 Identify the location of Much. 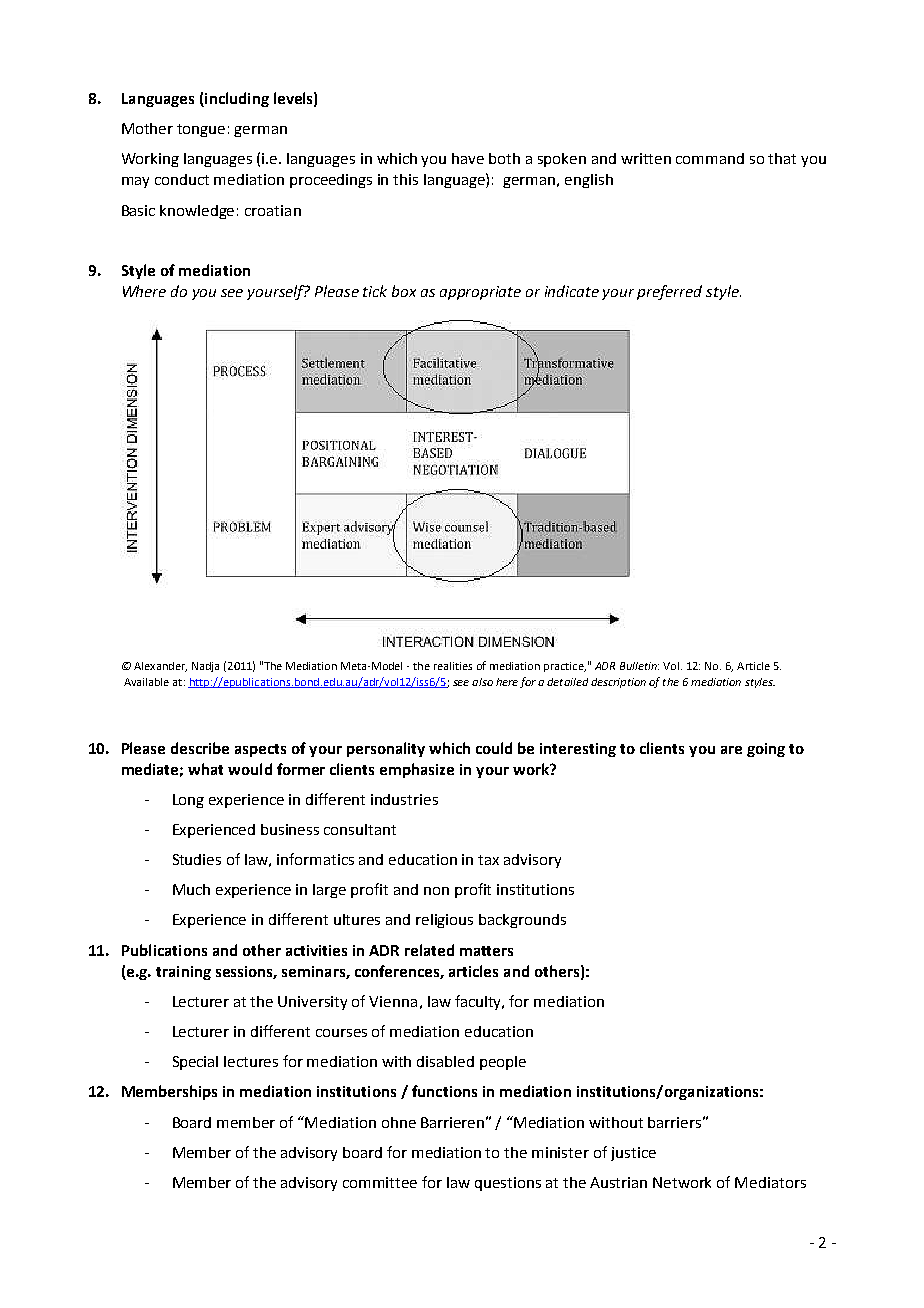
(191, 889).
